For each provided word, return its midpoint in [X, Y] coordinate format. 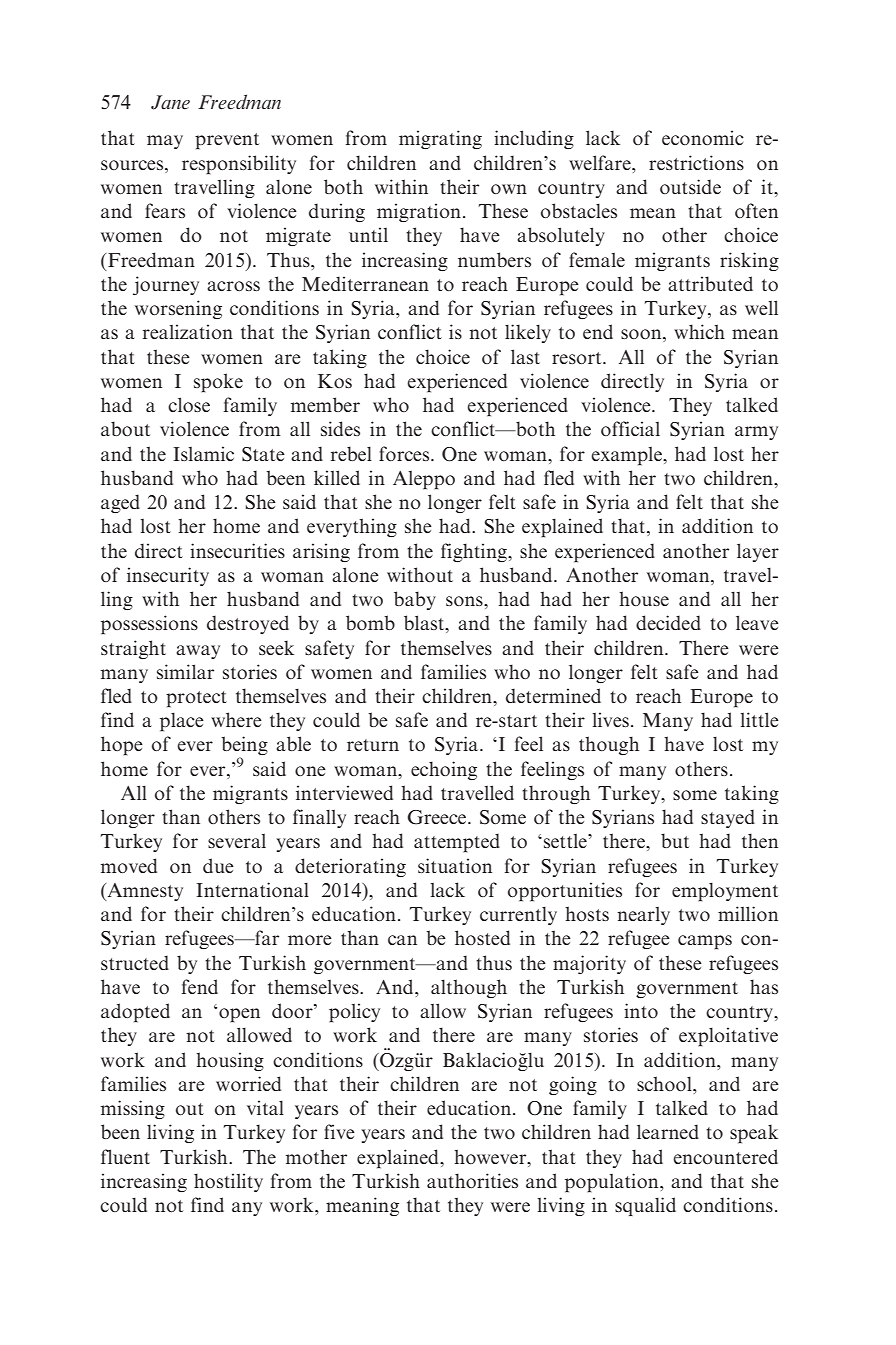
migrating [440, 139]
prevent [227, 141]
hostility [228, 1182]
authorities [472, 1180]
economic [703, 137]
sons [465, 601]
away [198, 652]
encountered [725, 1156]
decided [668, 622]
